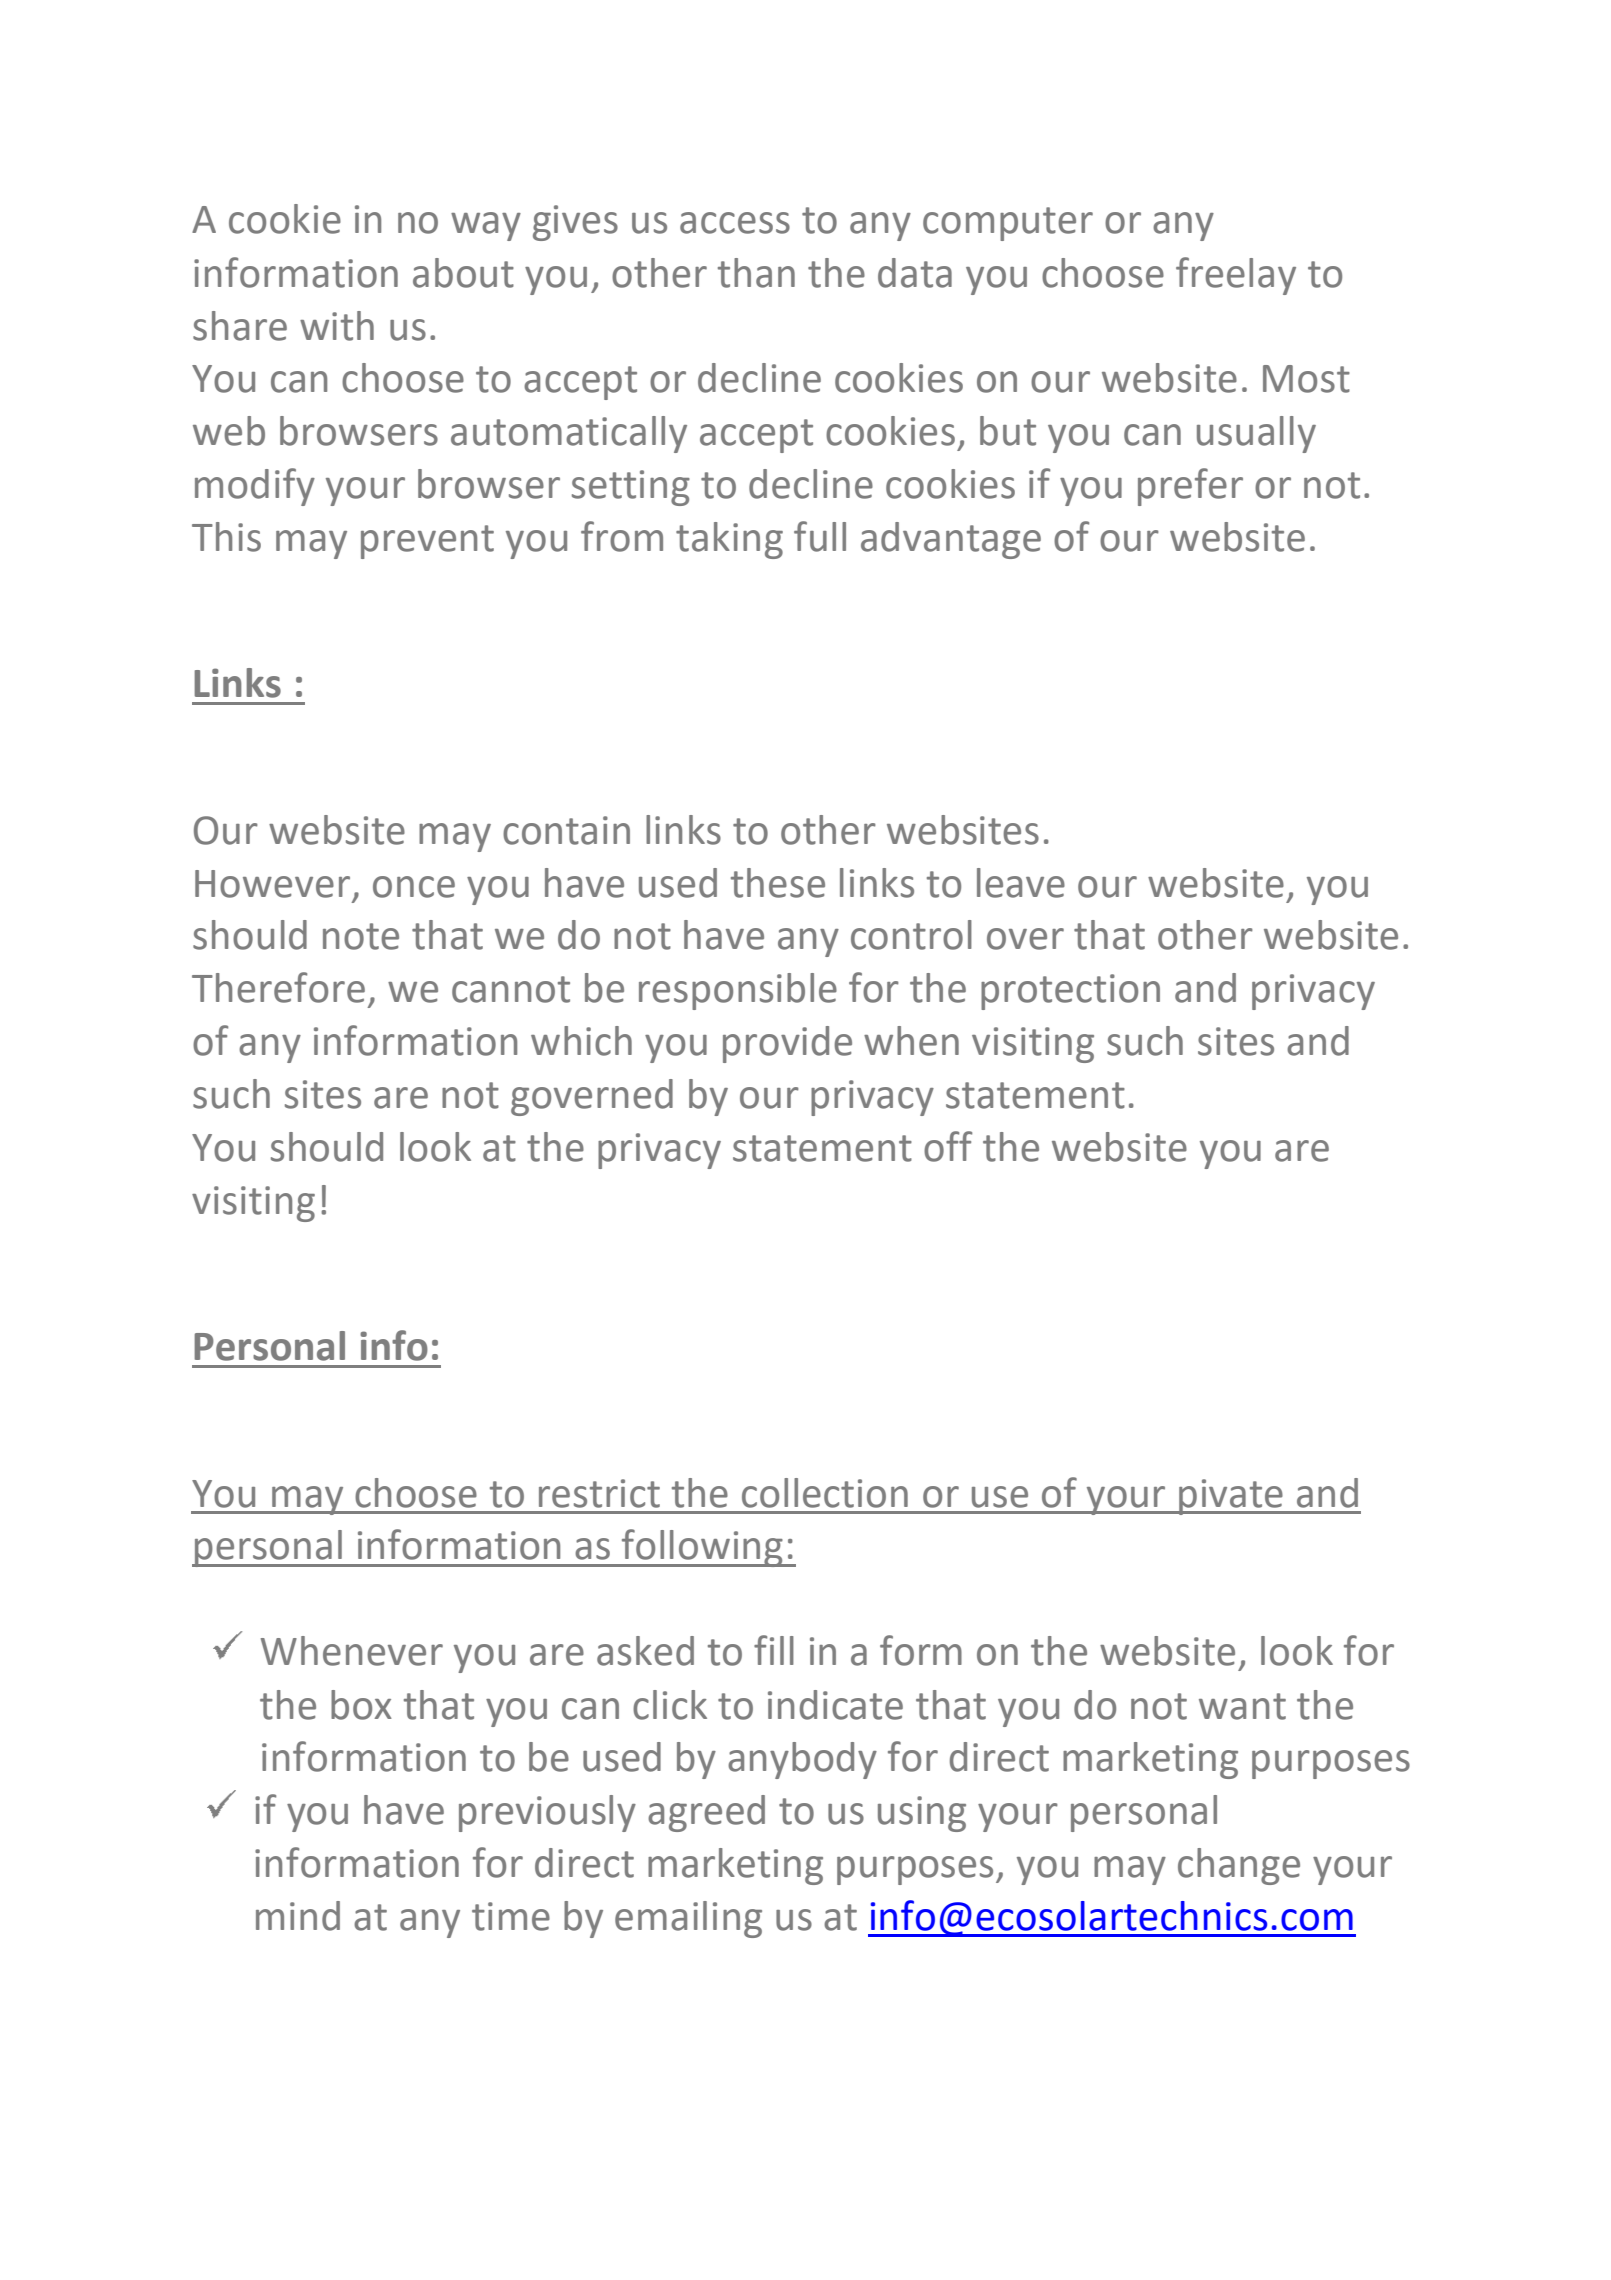 This image has height=2280, width=1611. Describe the element at coordinates (337, 326) in the image. I see `with` at that location.
